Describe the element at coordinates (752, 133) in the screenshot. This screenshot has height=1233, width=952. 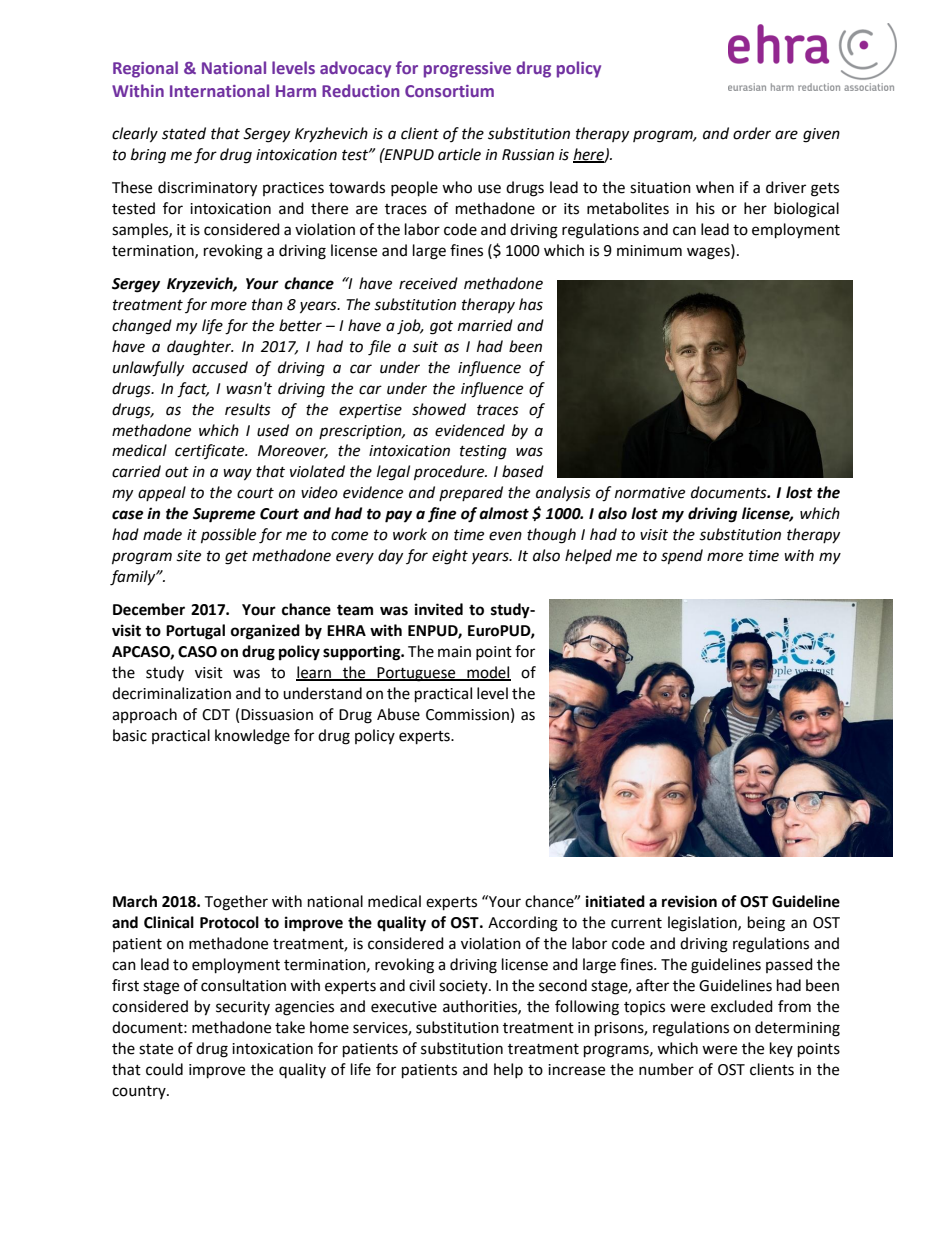
I see `order` at that location.
